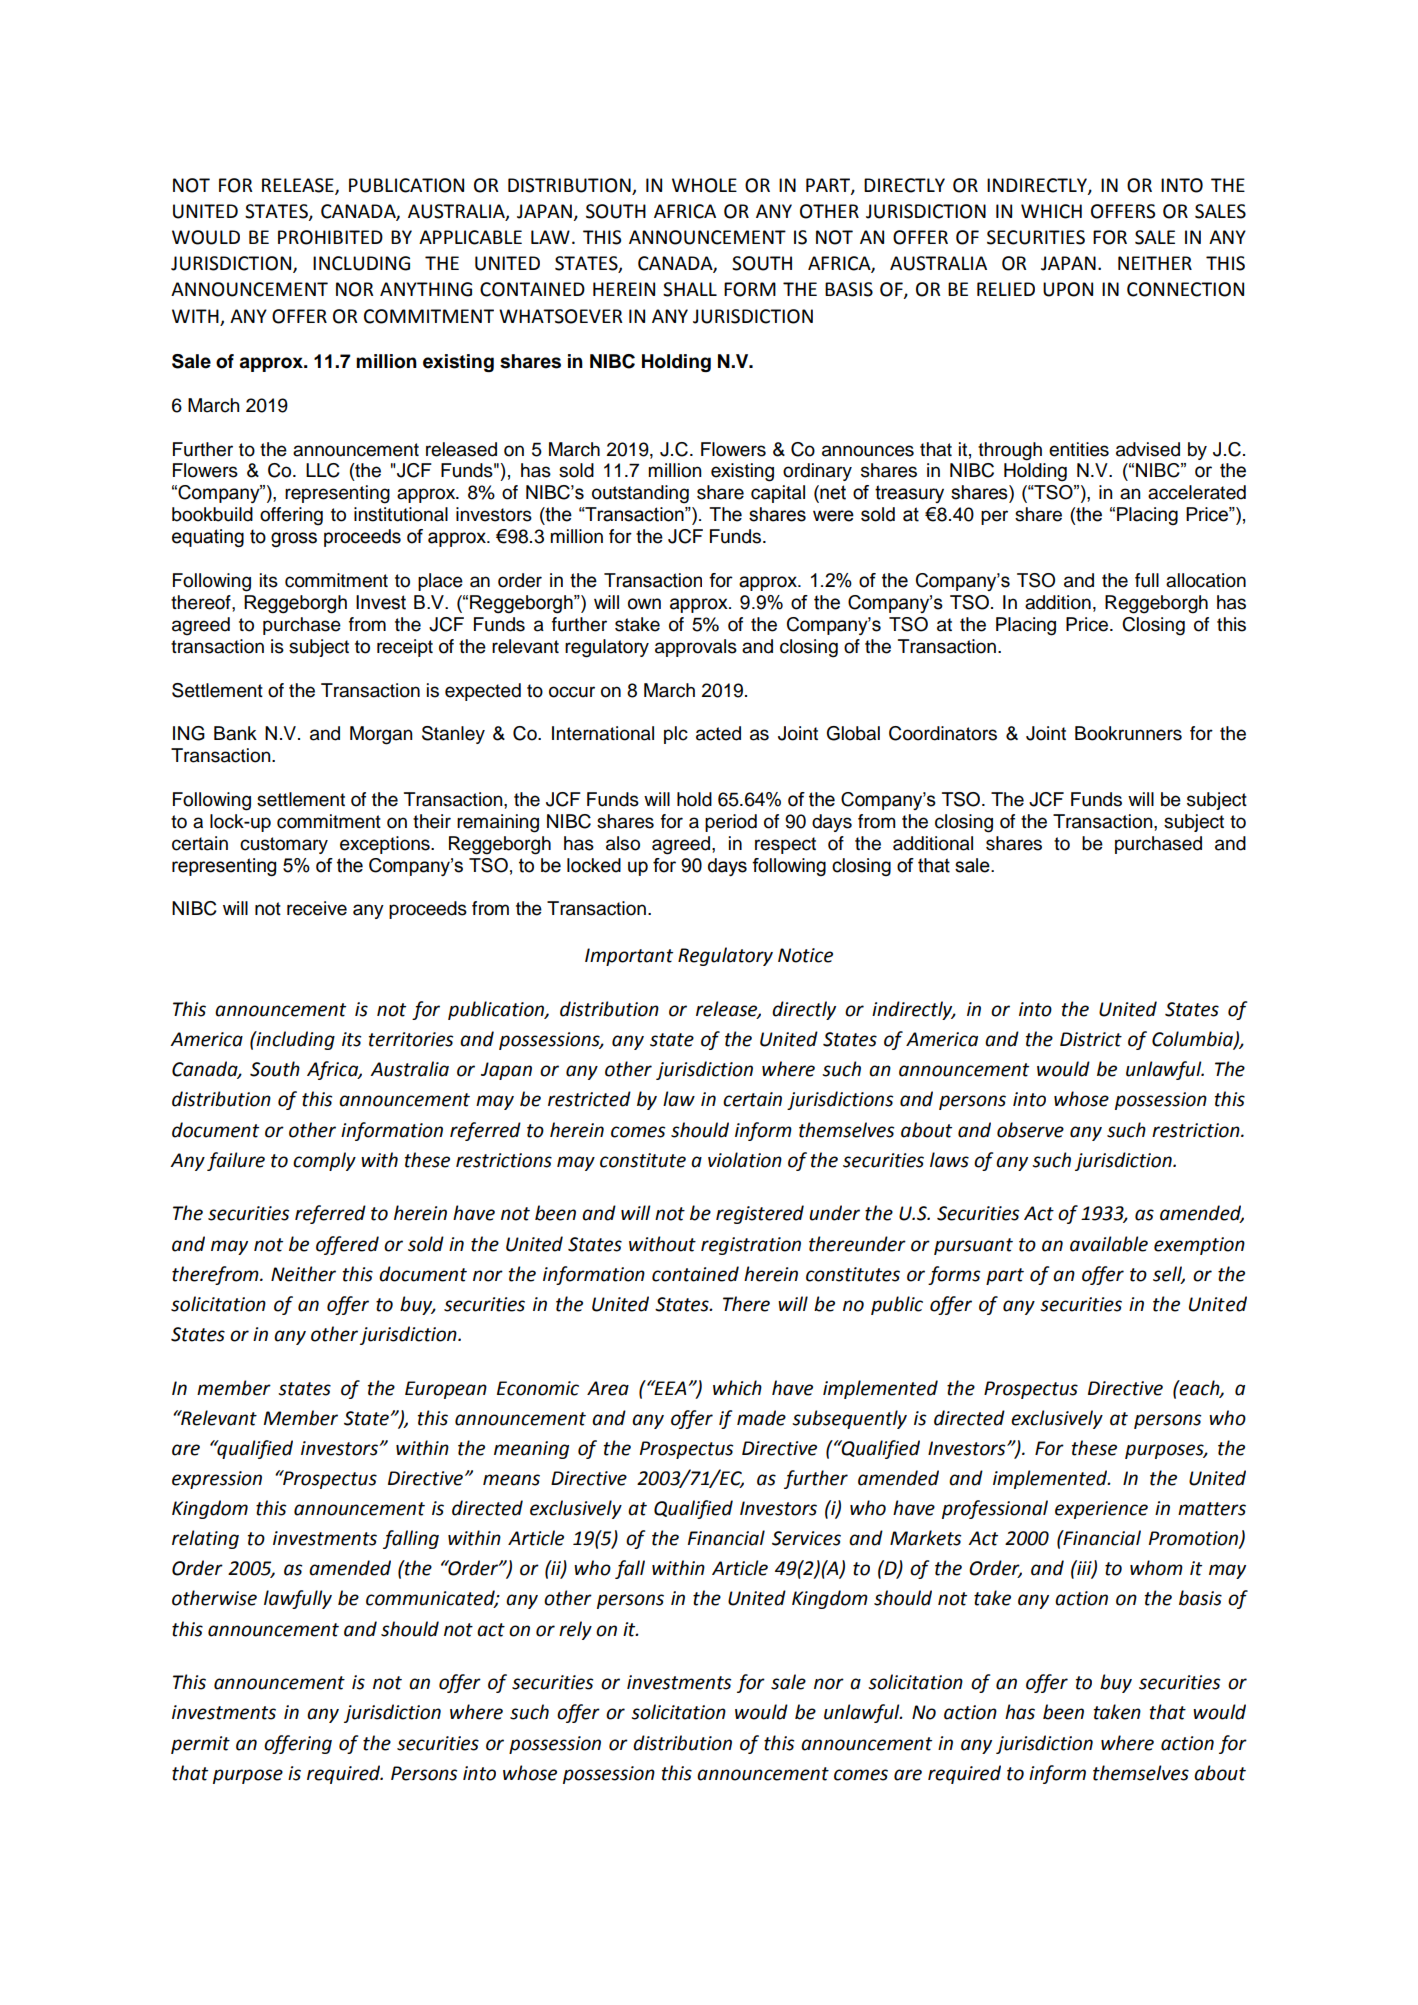  What do you see at coordinates (324, 1161) in the screenshot?
I see `comply` at bounding box center [324, 1161].
